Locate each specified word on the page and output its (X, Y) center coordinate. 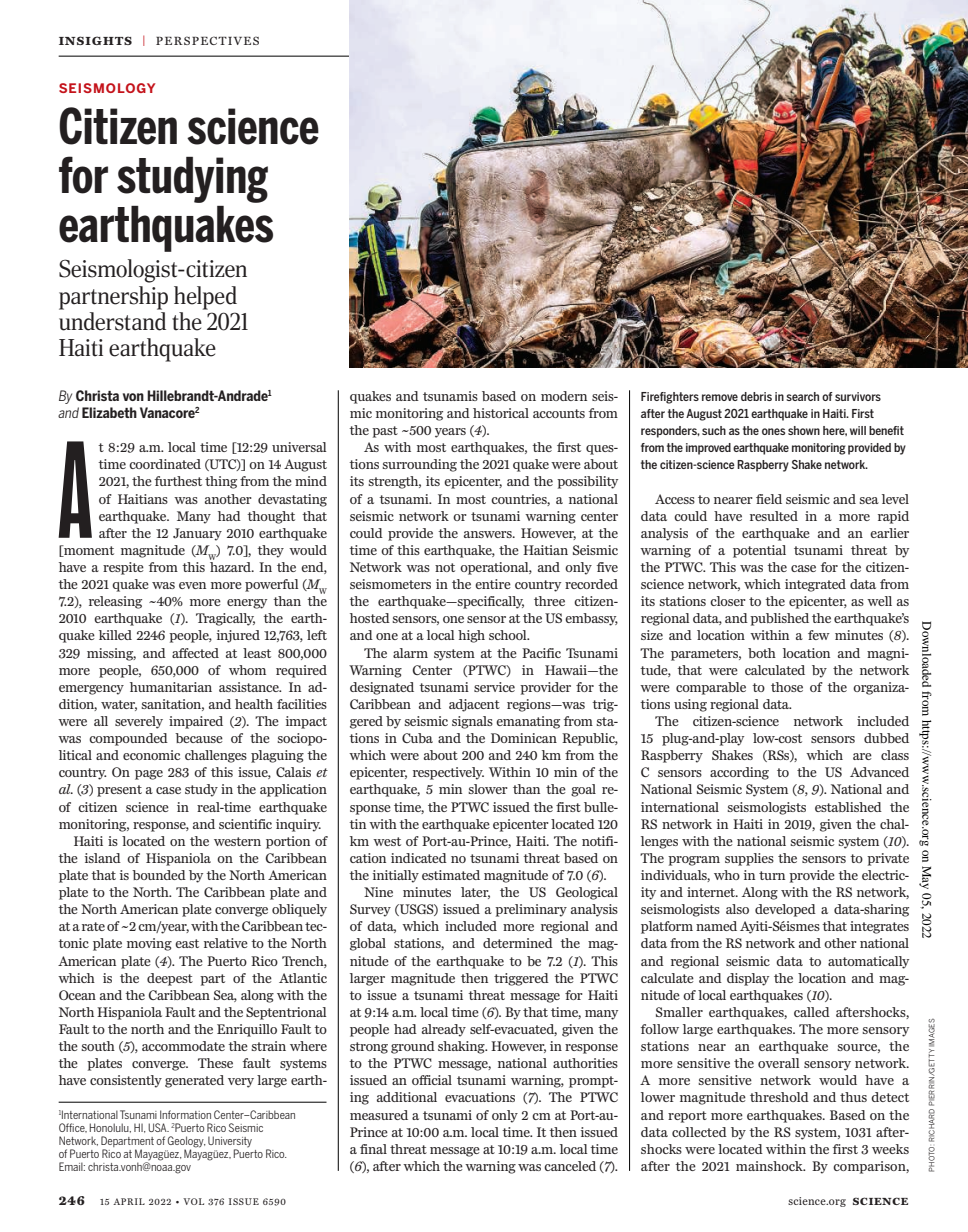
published (779, 619)
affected (195, 653)
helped (205, 298)
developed (785, 910)
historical (501, 413)
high (471, 636)
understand (112, 320)
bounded (159, 875)
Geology (187, 1143)
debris (756, 396)
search (802, 396)
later (475, 893)
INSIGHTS (95, 40)
